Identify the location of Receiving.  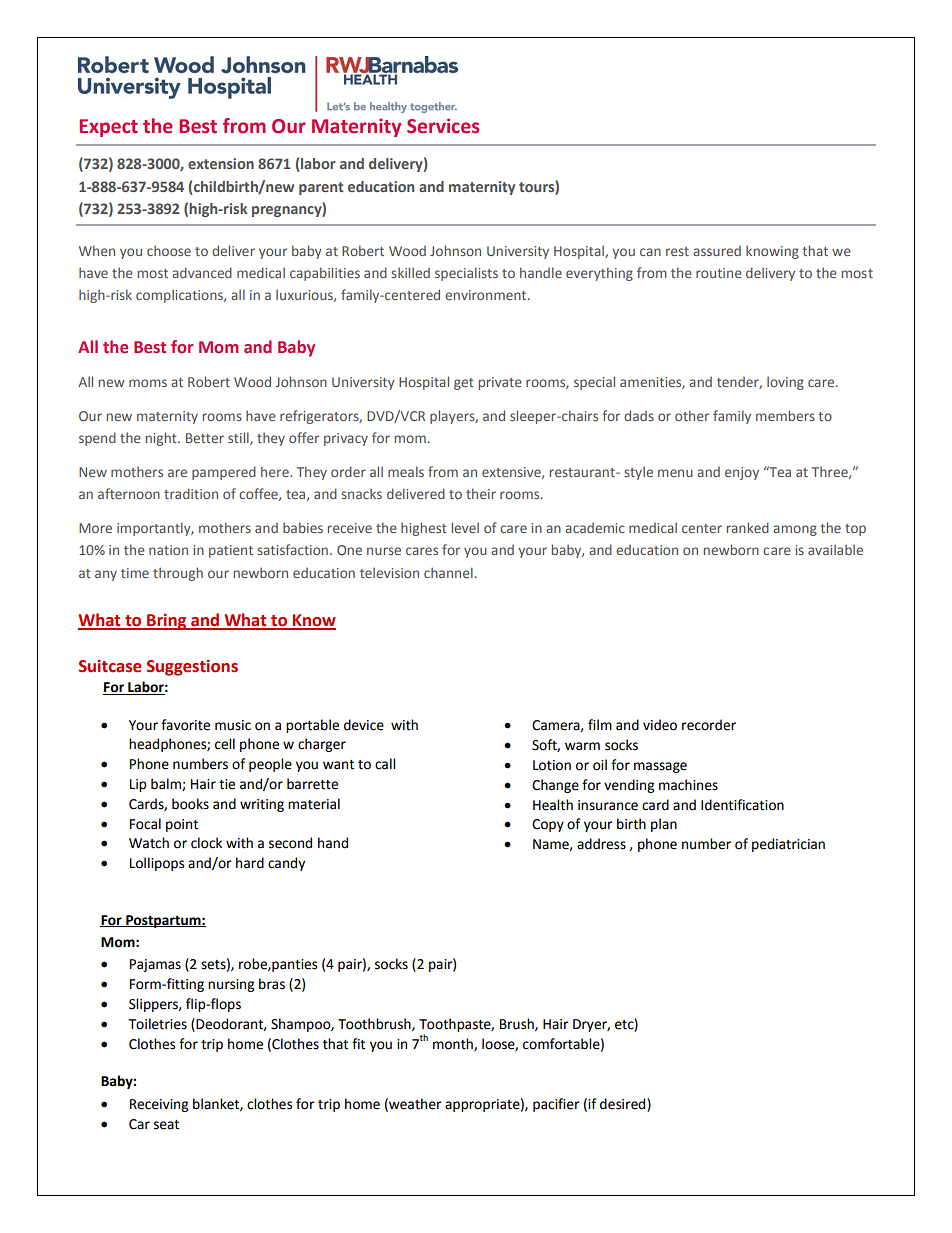
(159, 1105).
